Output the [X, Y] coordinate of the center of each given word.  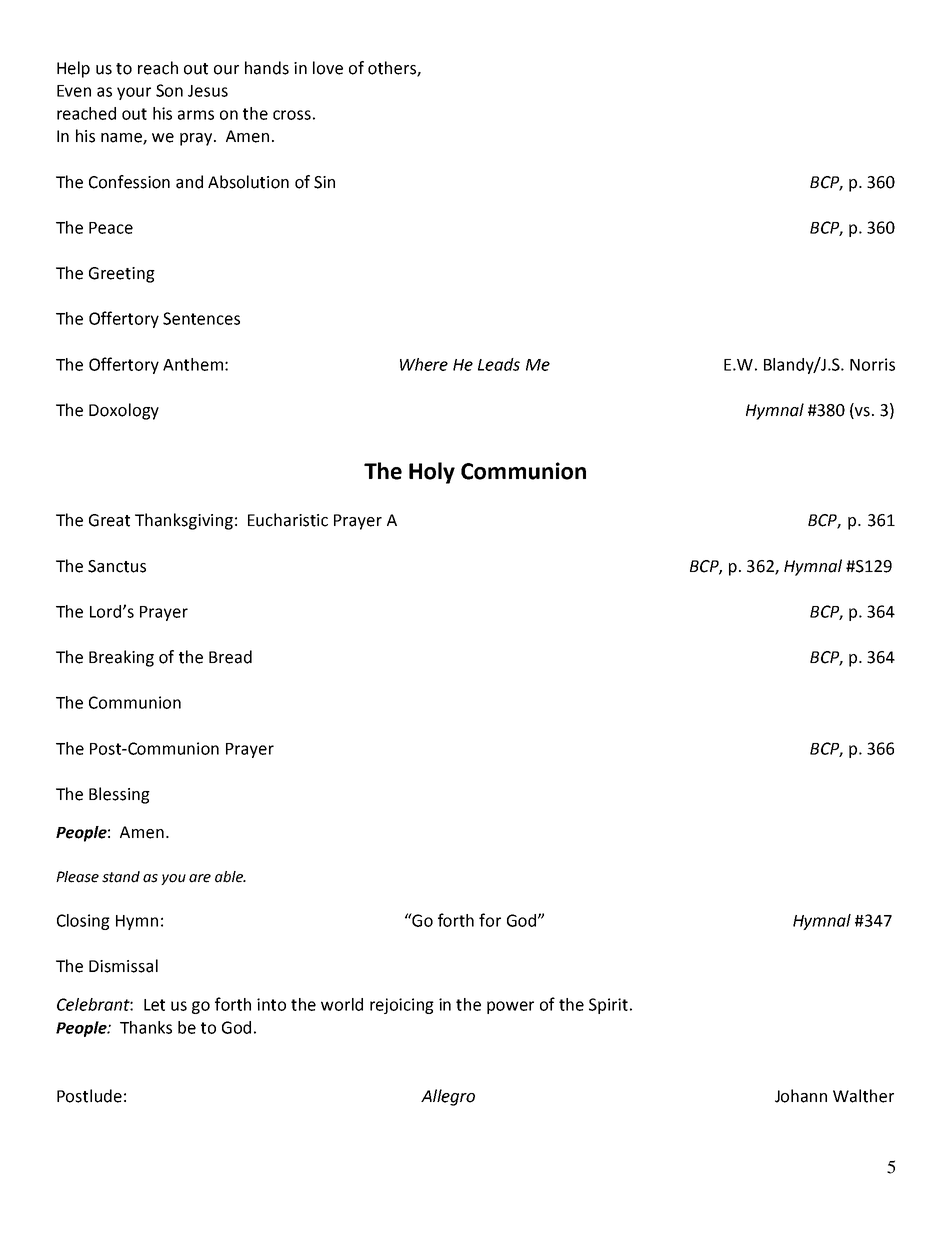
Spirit [608, 1006]
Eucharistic [288, 520]
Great [109, 520]
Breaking [121, 658]
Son [169, 90]
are [200, 878]
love [328, 68]
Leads [499, 364]
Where [424, 364]
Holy [432, 473]
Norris [872, 364]
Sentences [201, 318]
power [510, 1007]
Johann [801, 1096]
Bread [230, 657]
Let [154, 1005]
